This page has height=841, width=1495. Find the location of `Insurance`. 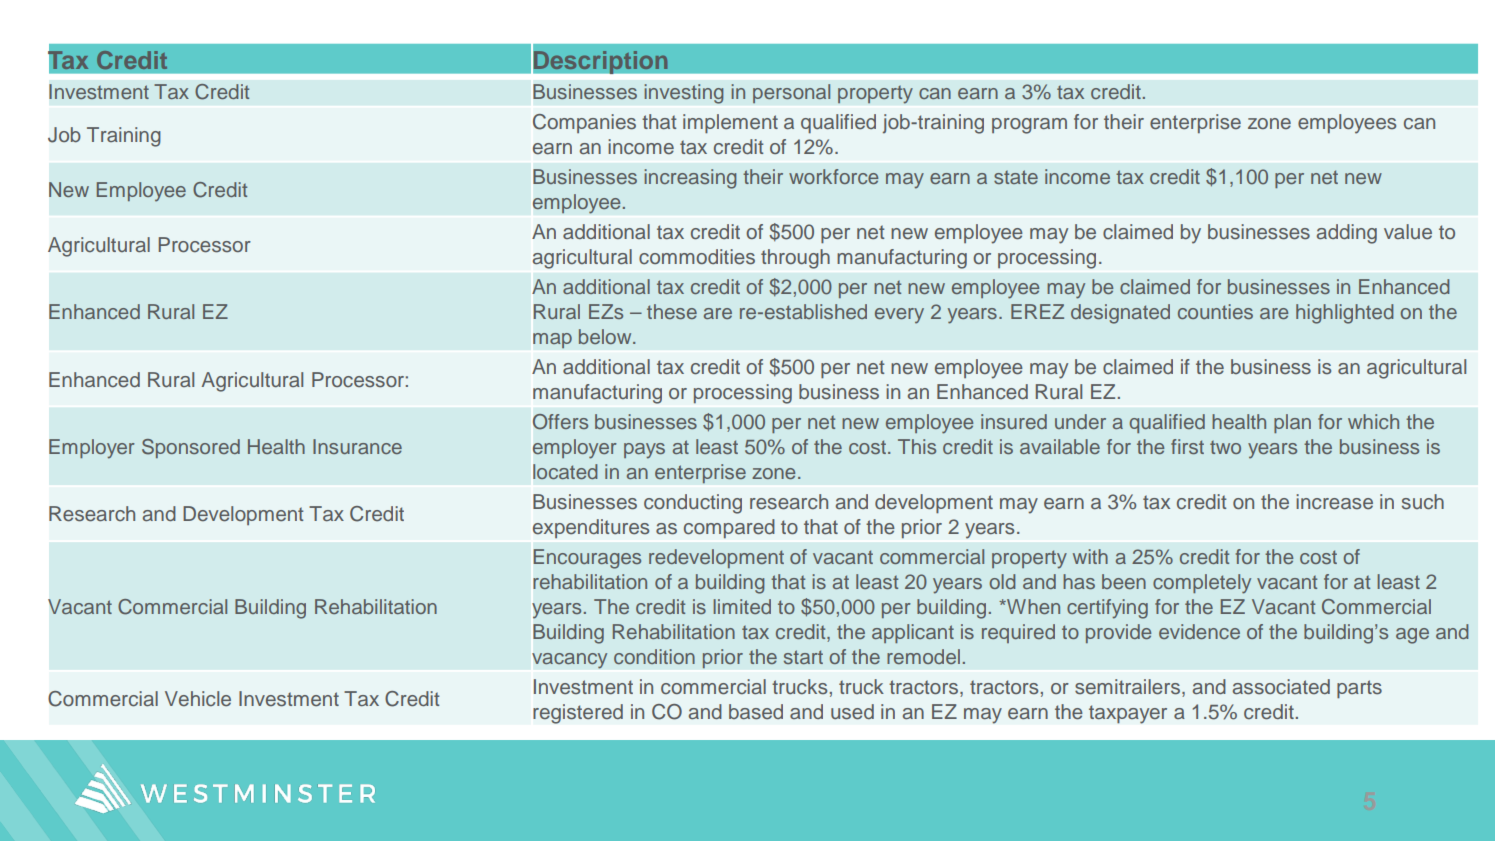

Insurance is located at coordinates (357, 446).
